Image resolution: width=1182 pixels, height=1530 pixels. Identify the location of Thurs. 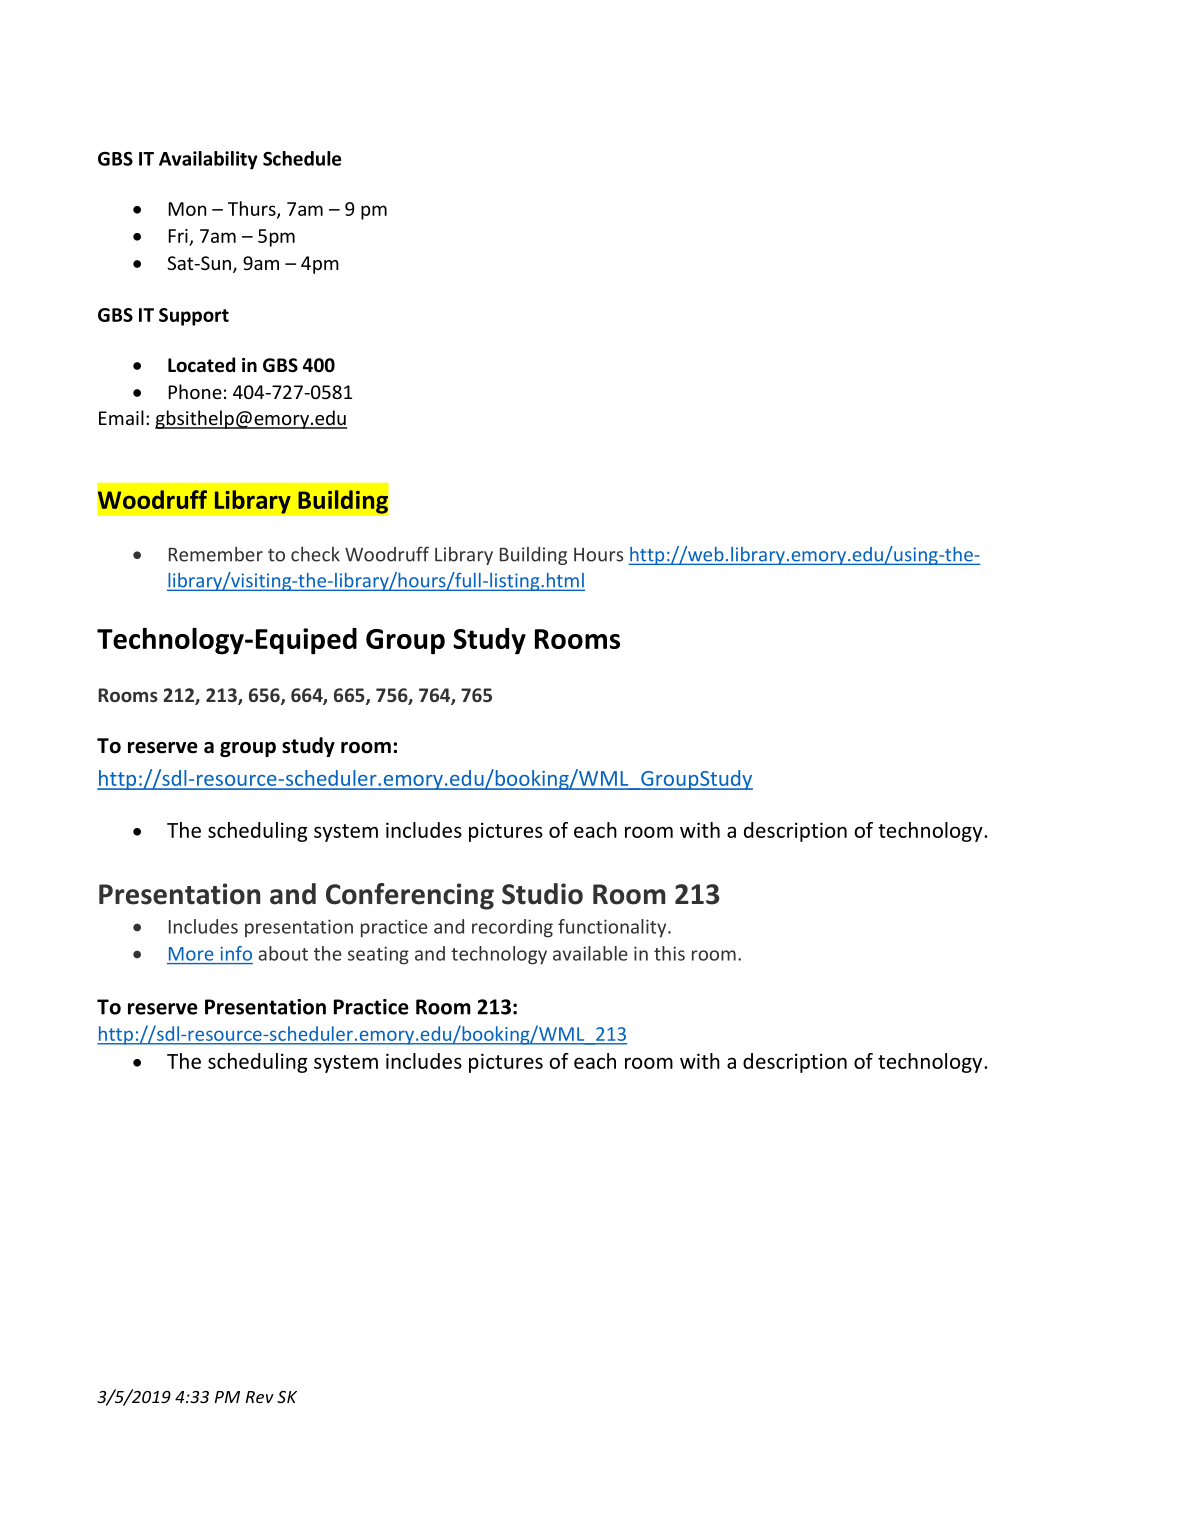
(253, 210).
